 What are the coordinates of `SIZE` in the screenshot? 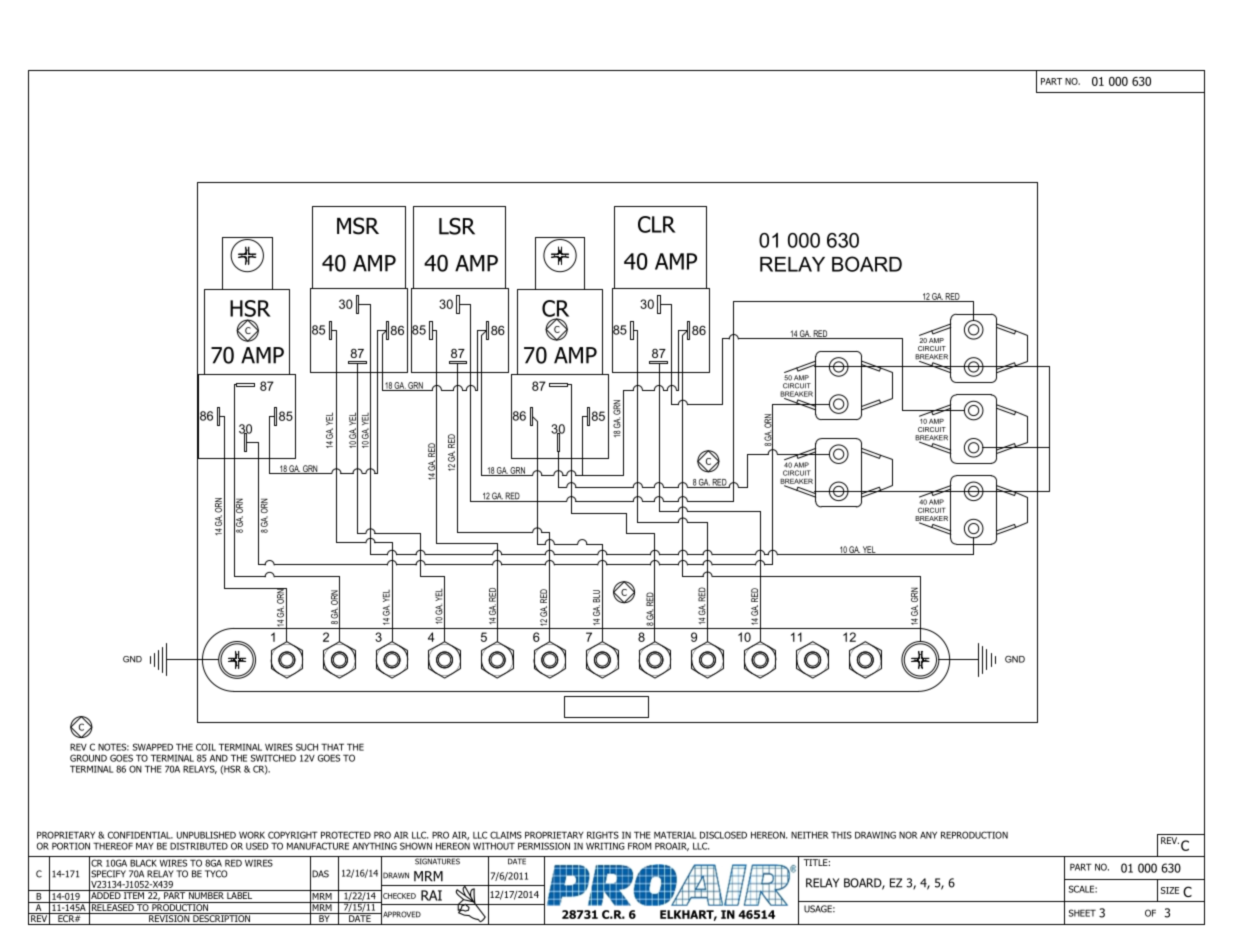 It's located at (1170, 890).
